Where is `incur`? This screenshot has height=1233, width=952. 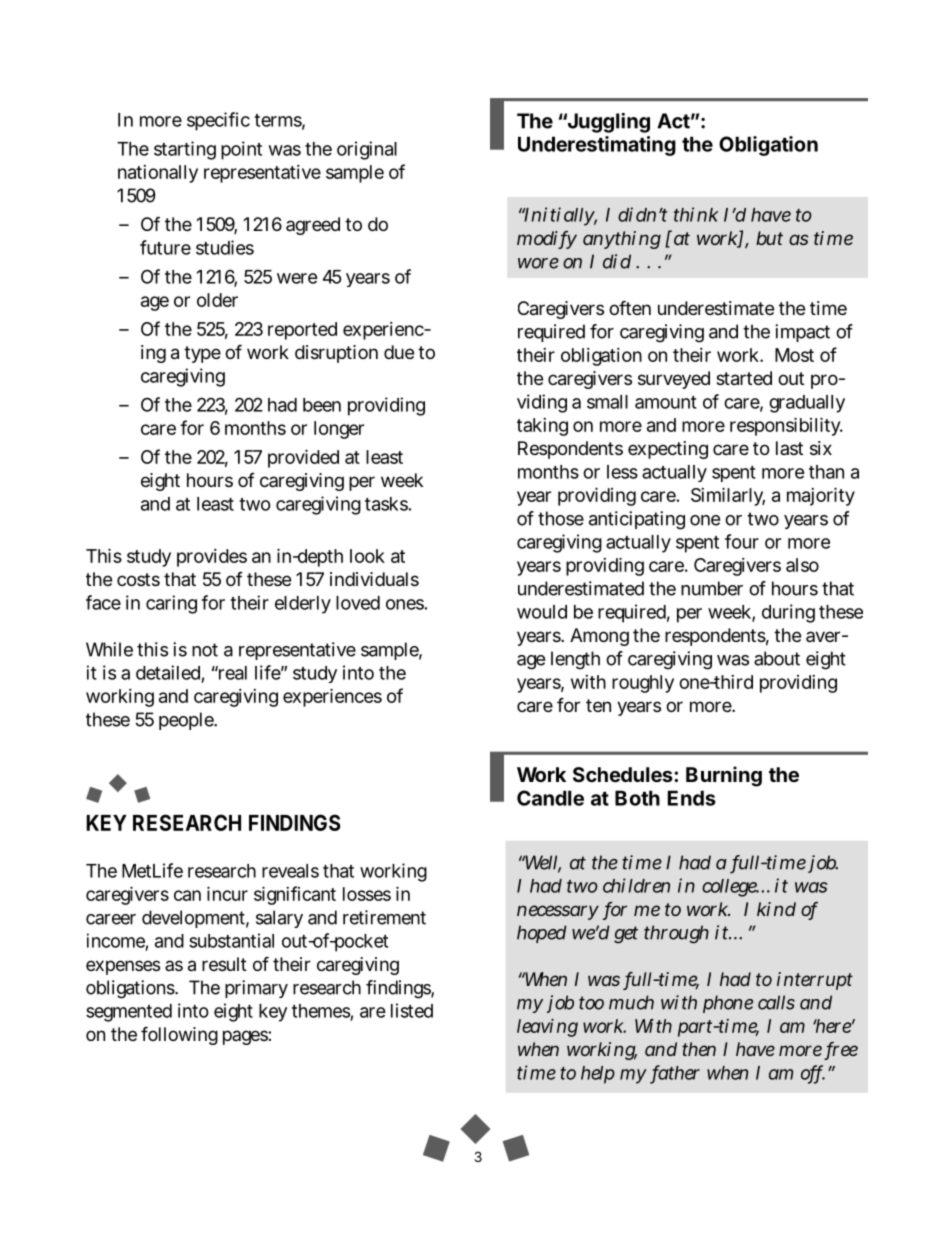 incur is located at coordinates (227, 893).
